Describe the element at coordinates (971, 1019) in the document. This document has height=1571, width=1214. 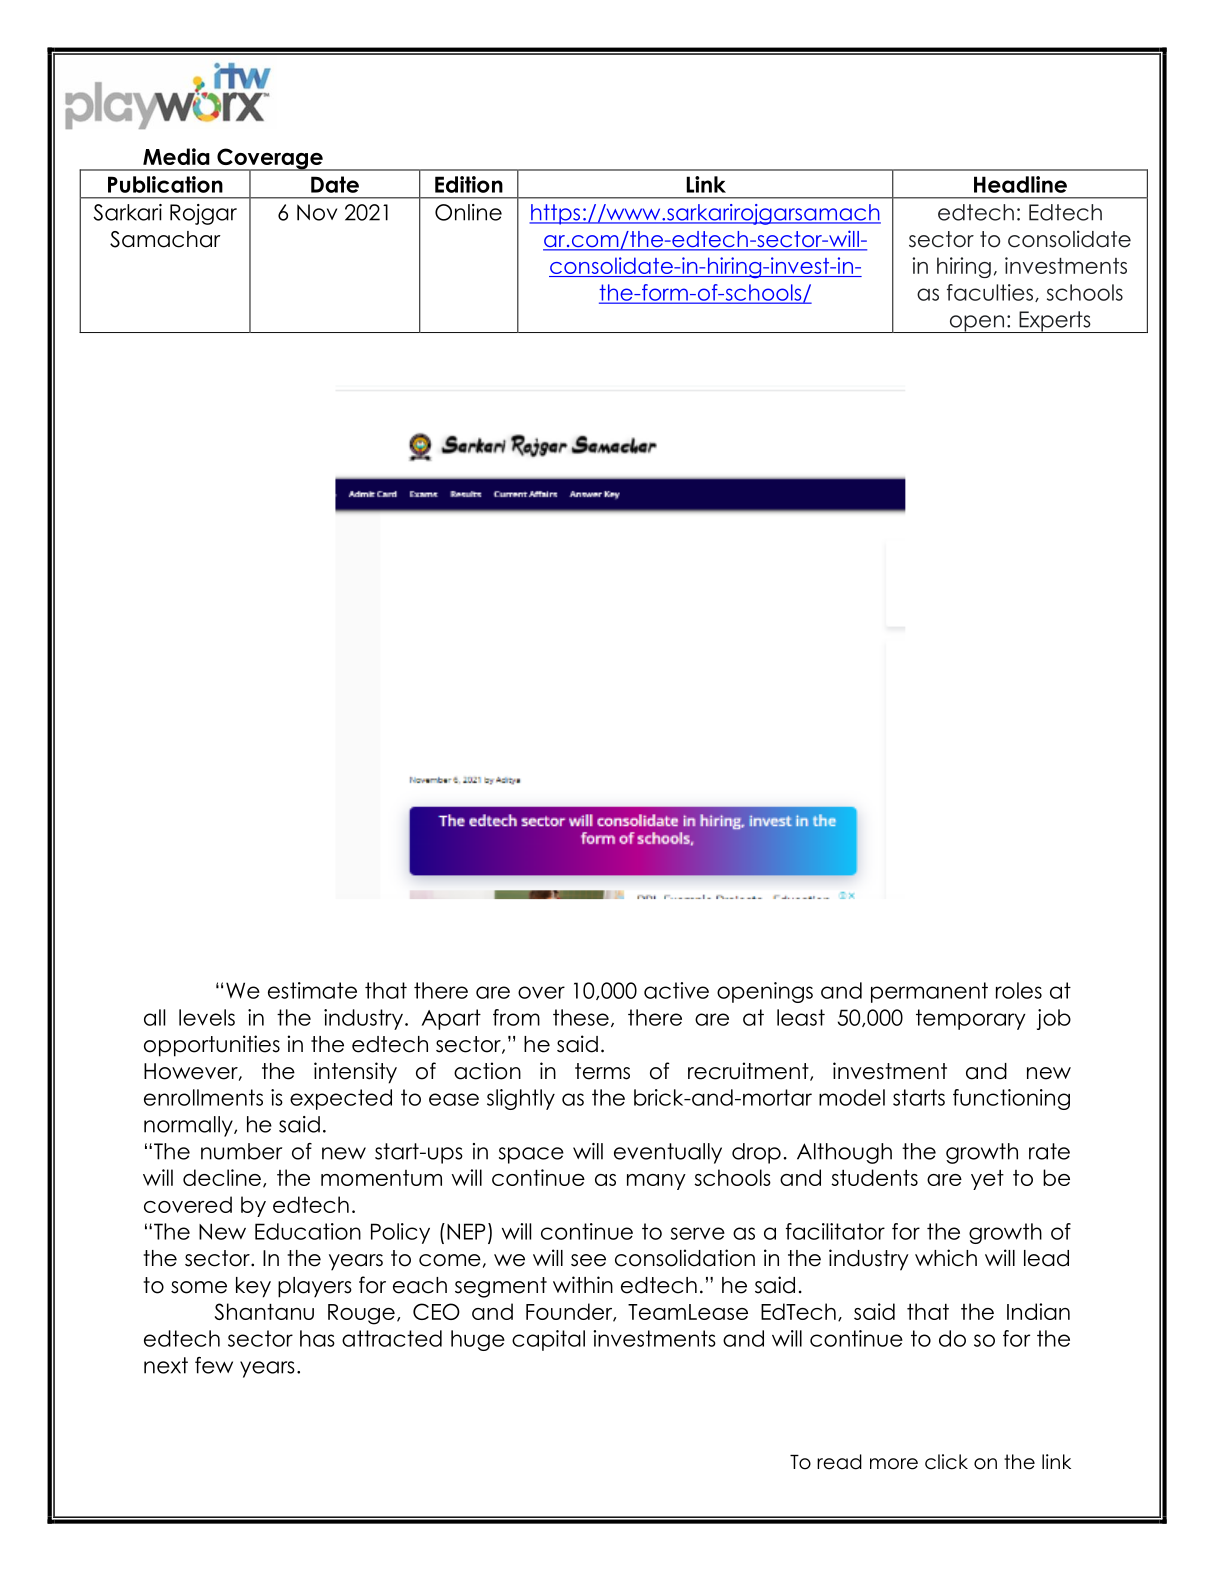
I see `temporary` at that location.
